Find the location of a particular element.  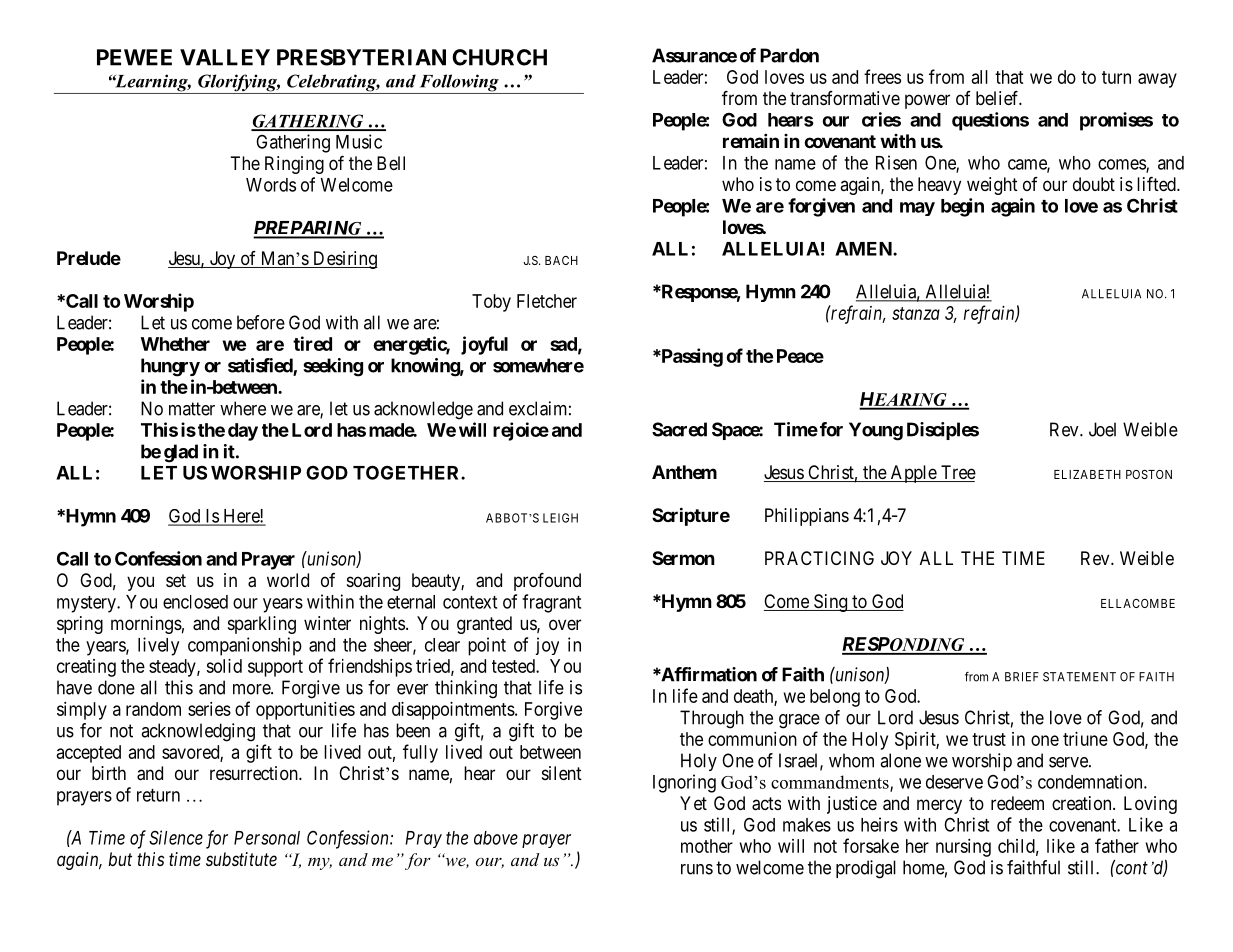

ELIZABETH is located at coordinates (1087, 474).
